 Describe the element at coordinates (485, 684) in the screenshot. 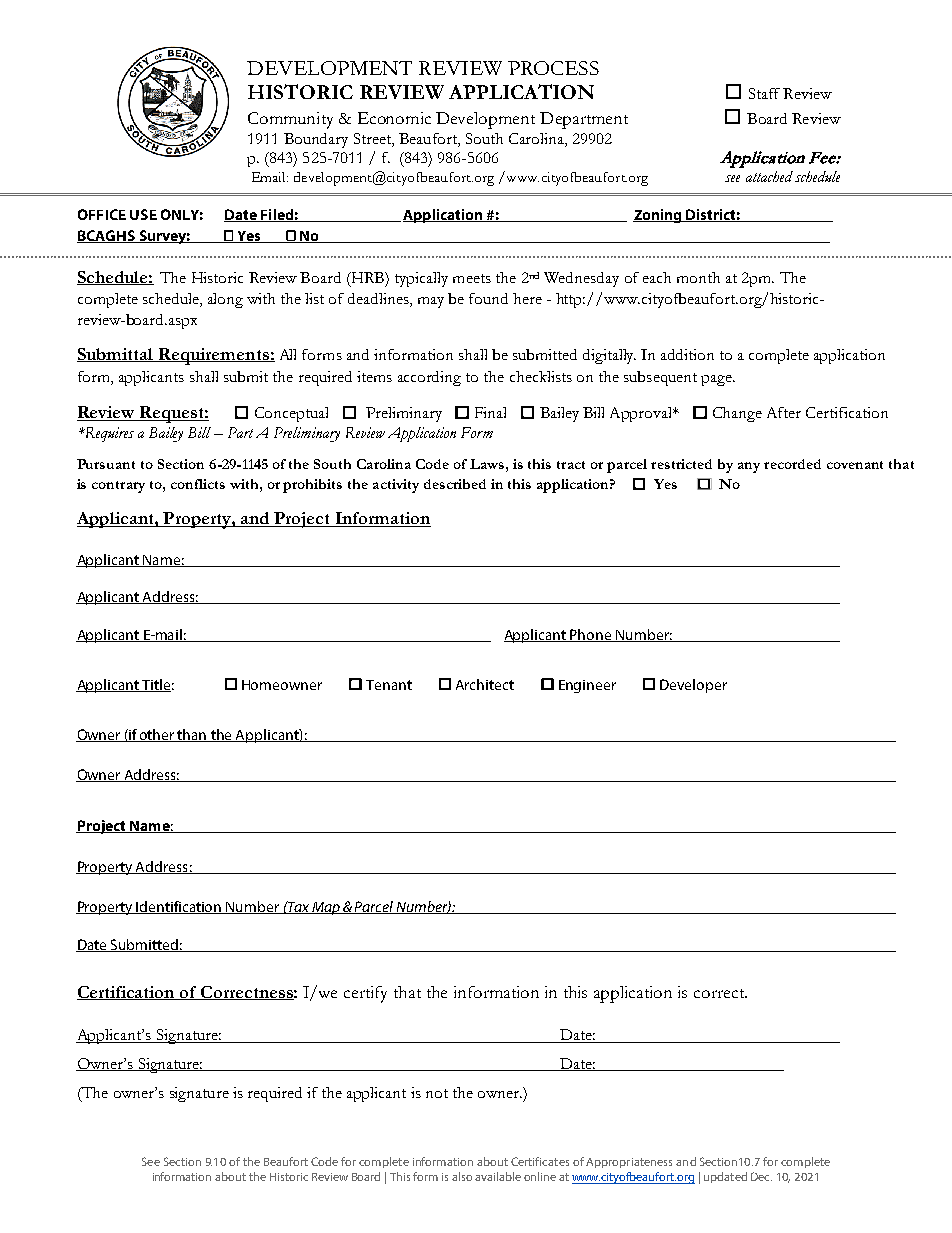

I see `Architect` at that location.
